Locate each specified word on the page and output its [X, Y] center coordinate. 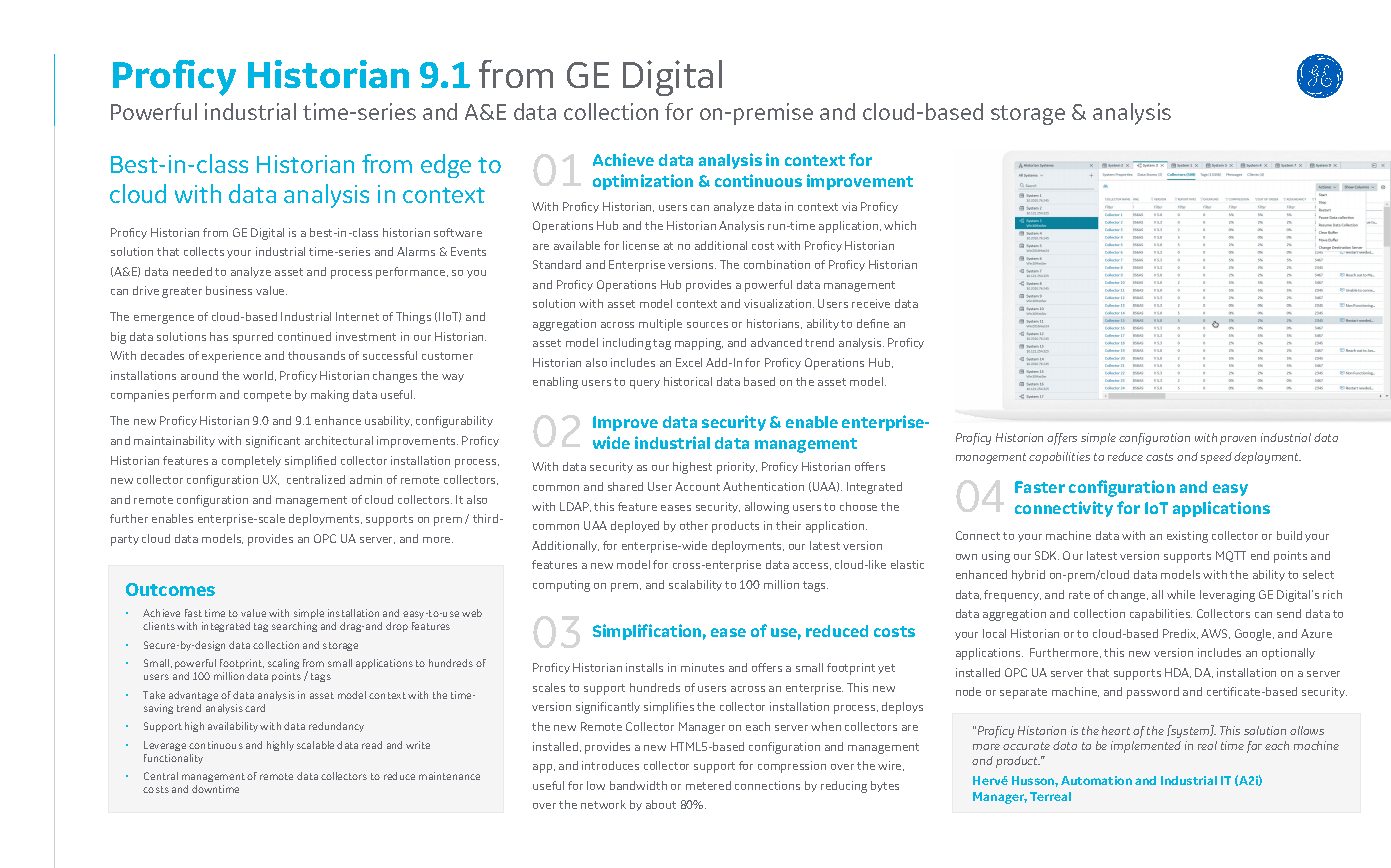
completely [251, 462]
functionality [173, 759]
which [900, 225]
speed [1216, 458]
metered [708, 785]
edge [446, 166]
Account [697, 486]
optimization [643, 182]
